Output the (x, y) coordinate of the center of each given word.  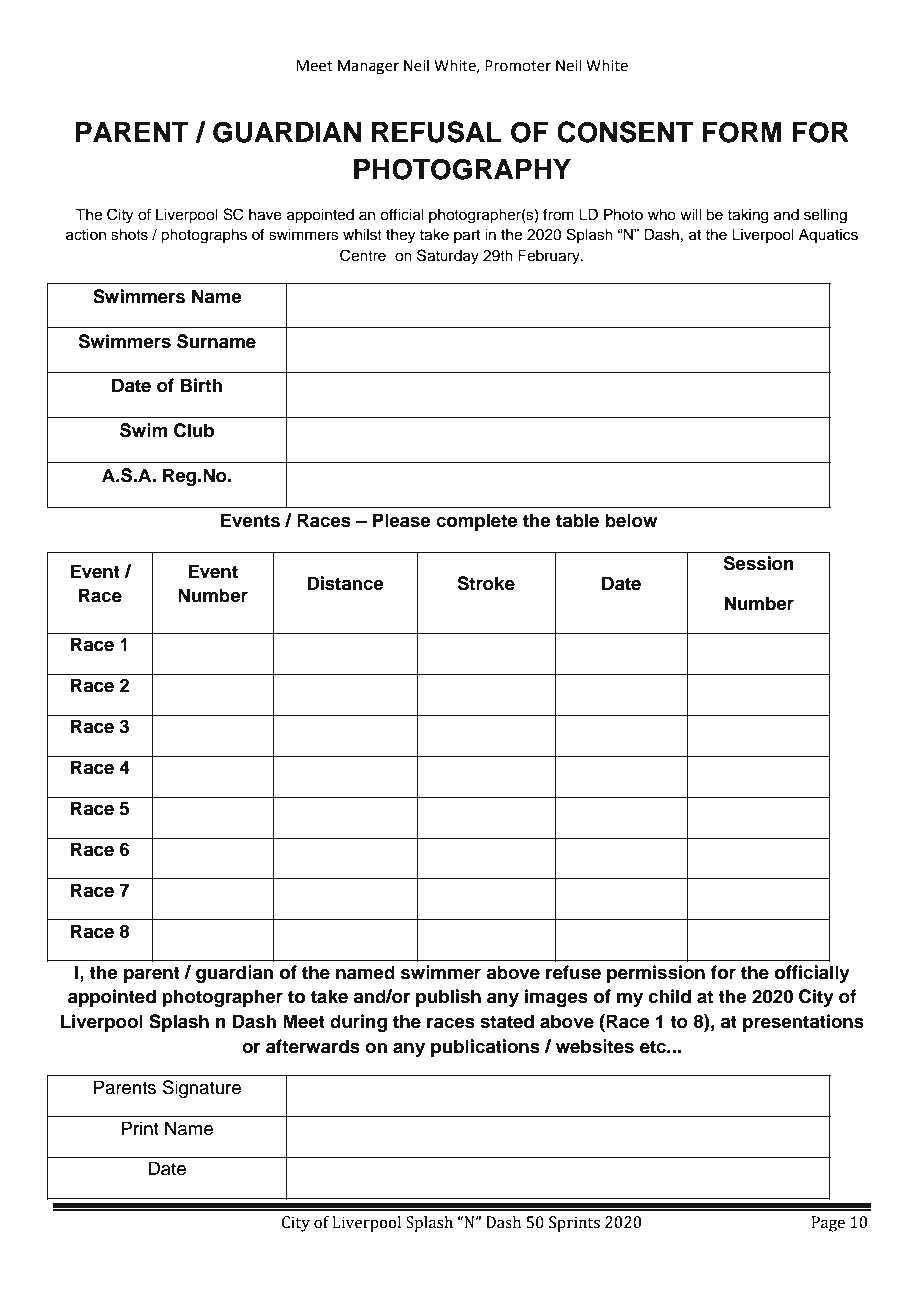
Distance (345, 583)
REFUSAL (437, 132)
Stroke (486, 583)
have (265, 215)
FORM (741, 132)
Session (758, 563)
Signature (202, 1089)
